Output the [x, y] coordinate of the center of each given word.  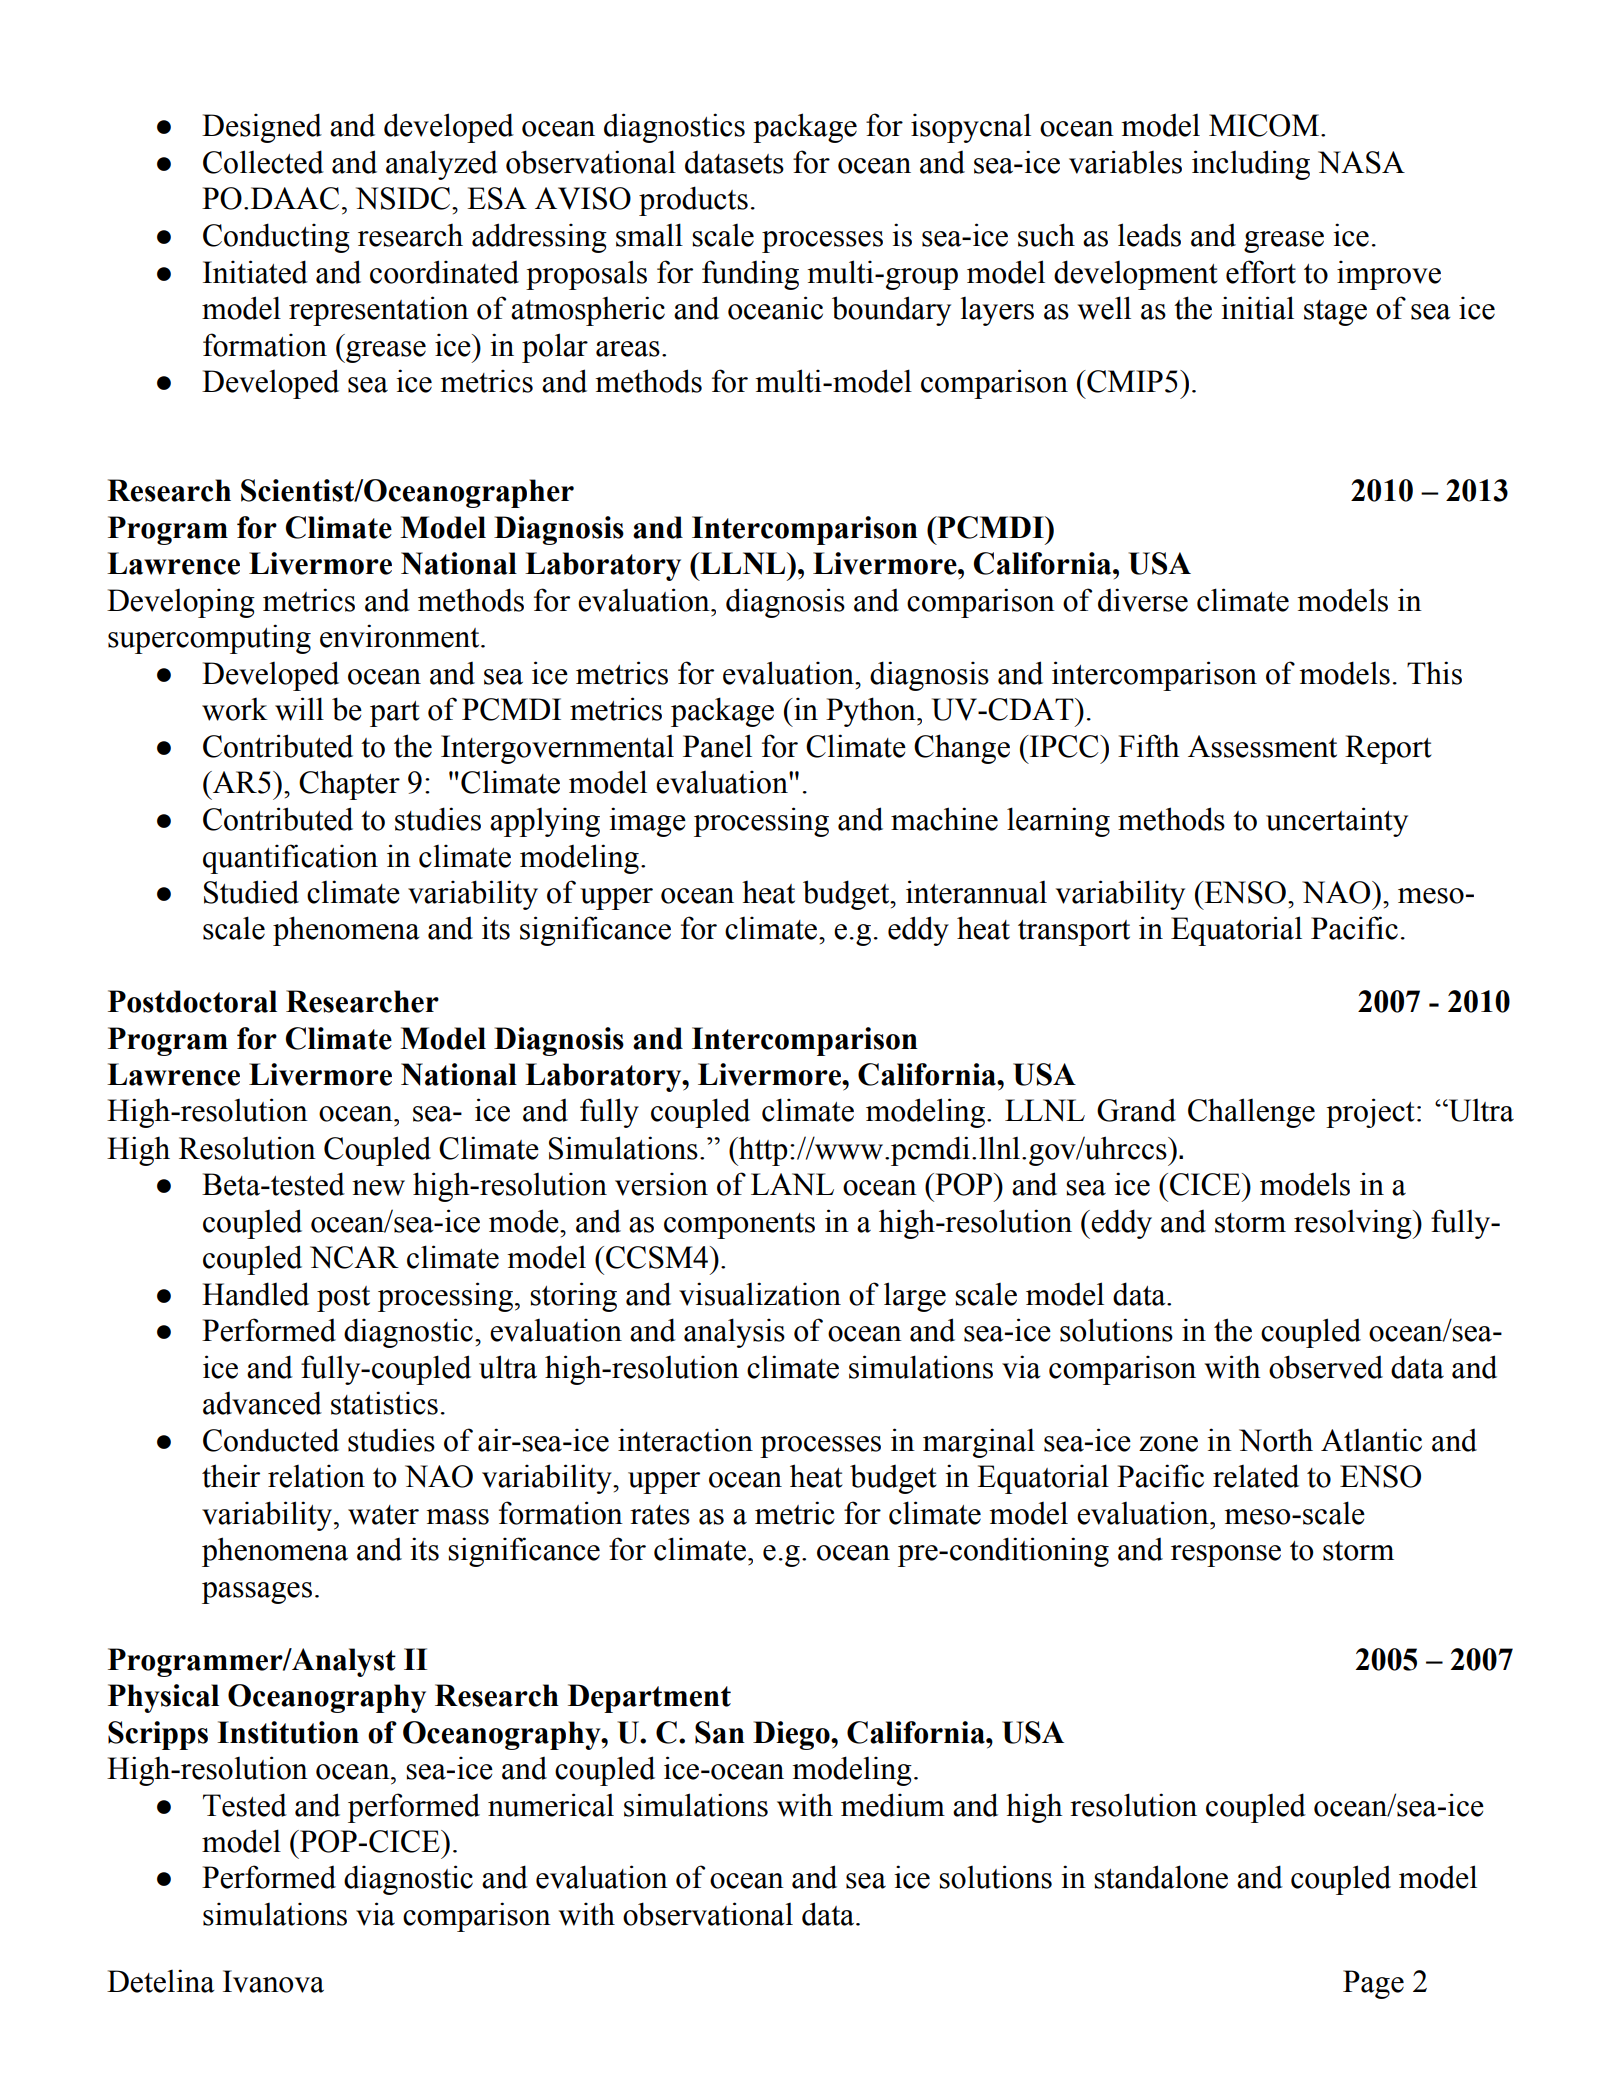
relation [316, 1476]
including [1251, 165]
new [378, 1188]
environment [401, 636]
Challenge [1251, 1113]
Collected [263, 162]
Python [872, 712]
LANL [792, 1184]
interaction [685, 1440]
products [693, 201]
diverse [1143, 600]
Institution [288, 1732]
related [1256, 1476]
